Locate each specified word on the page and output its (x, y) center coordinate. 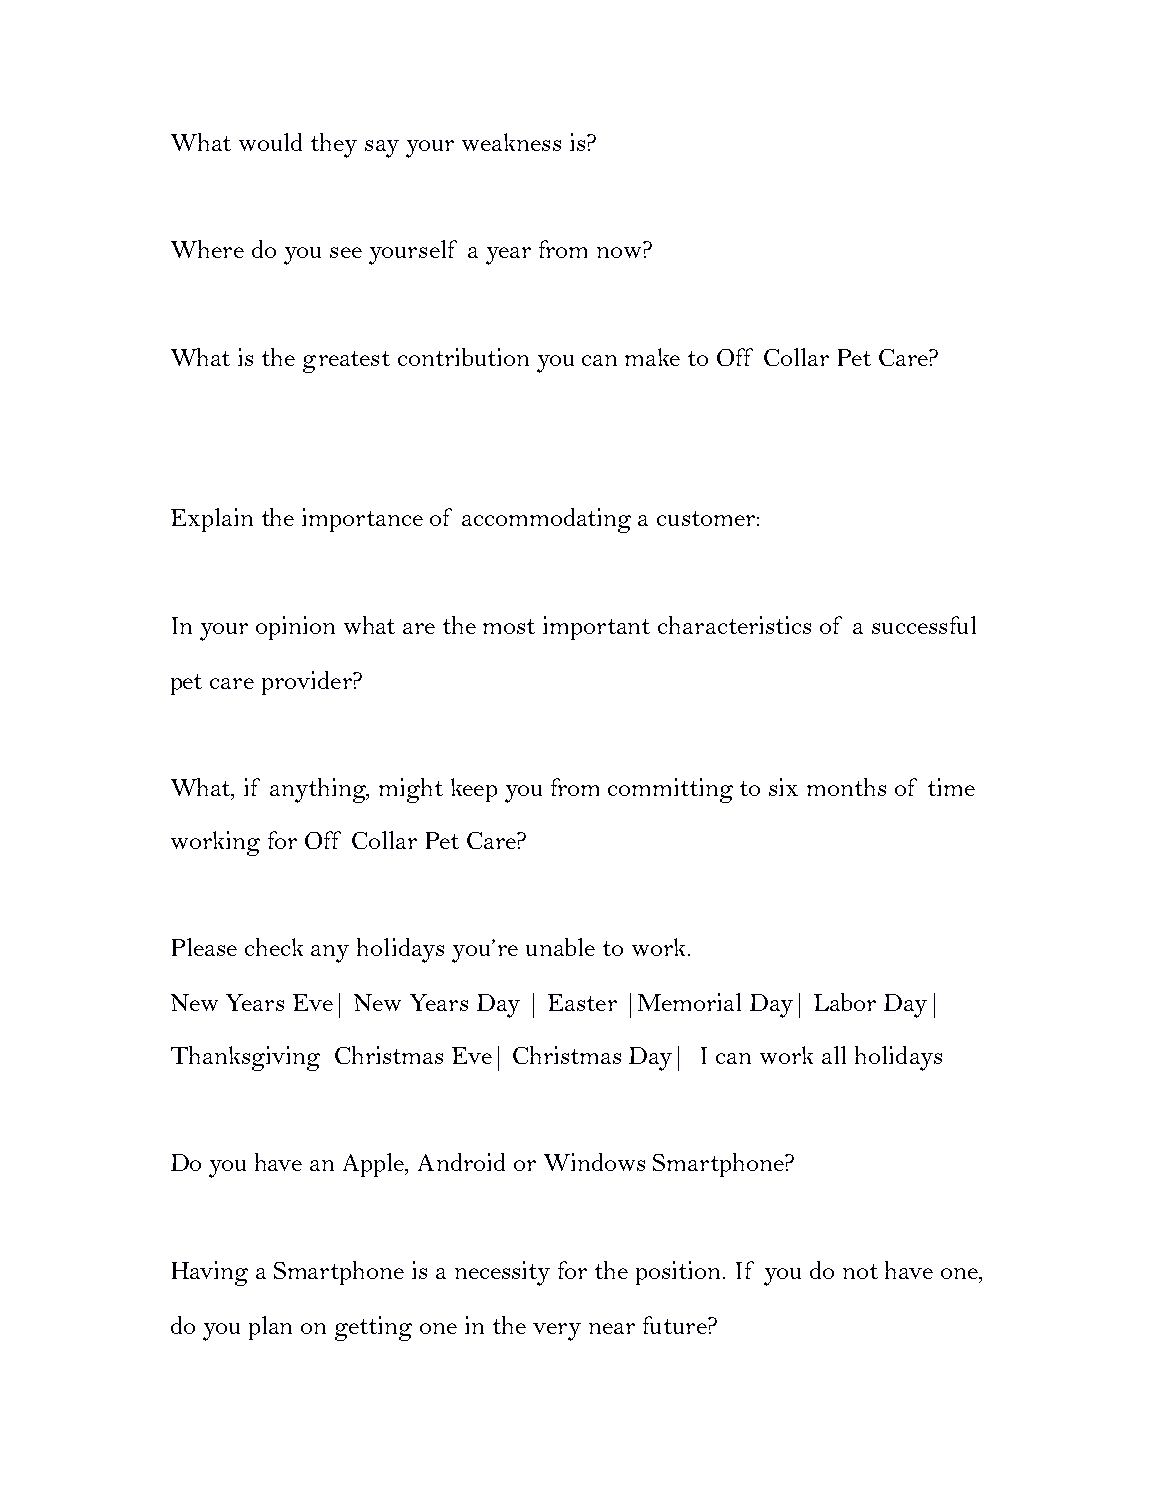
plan (270, 1328)
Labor (845, 1002)
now (619, 252)
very (557, 1332)
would (270, 142)
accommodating (546, 520)
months (846, 787)
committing (670, 790)
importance (362, 520)
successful (924, 625)
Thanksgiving (245, 1058)
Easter (582, 1002)
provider (308, 683)
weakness (511, 142)
